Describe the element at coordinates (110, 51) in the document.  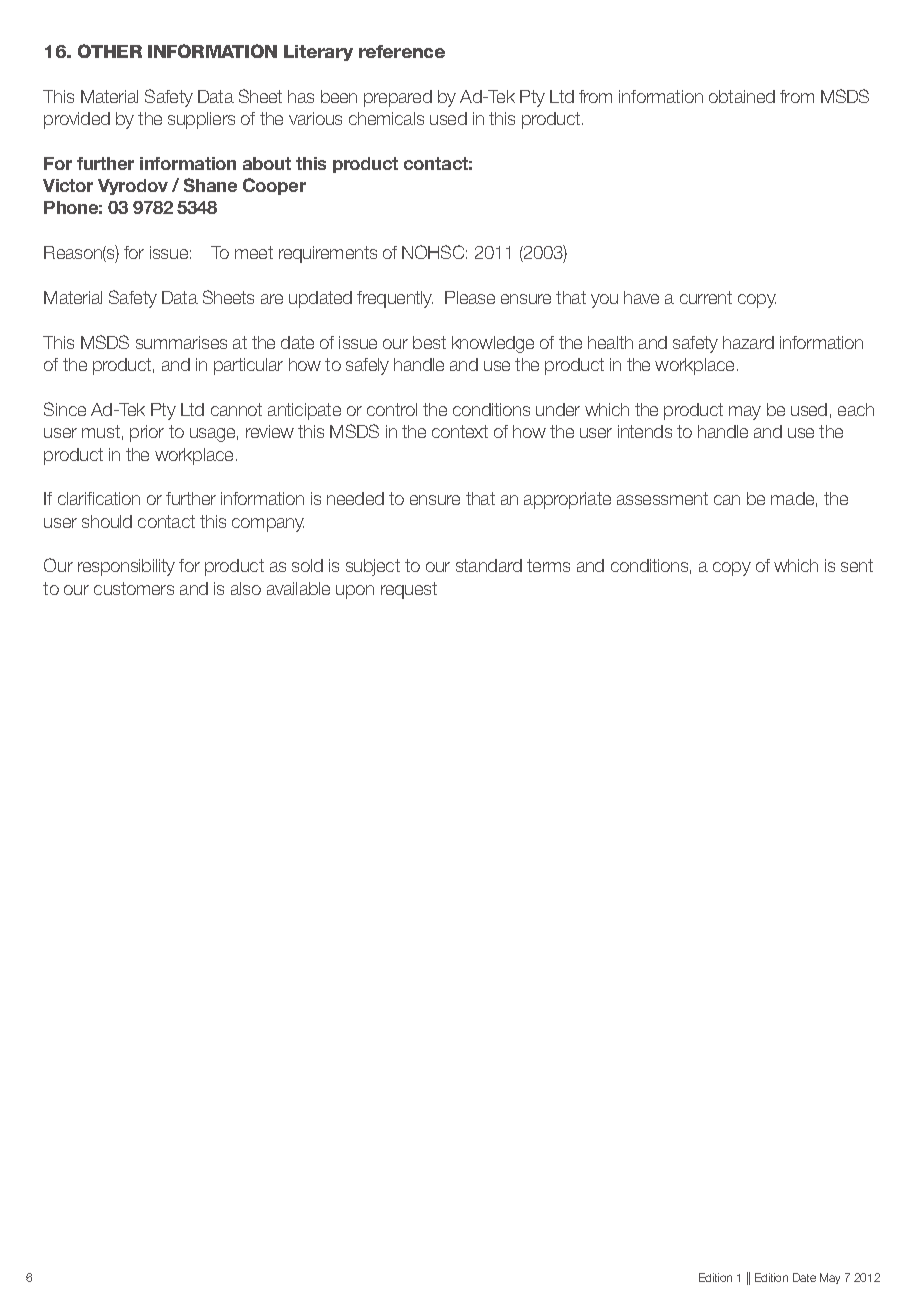
I see `OTHER` at that location.
